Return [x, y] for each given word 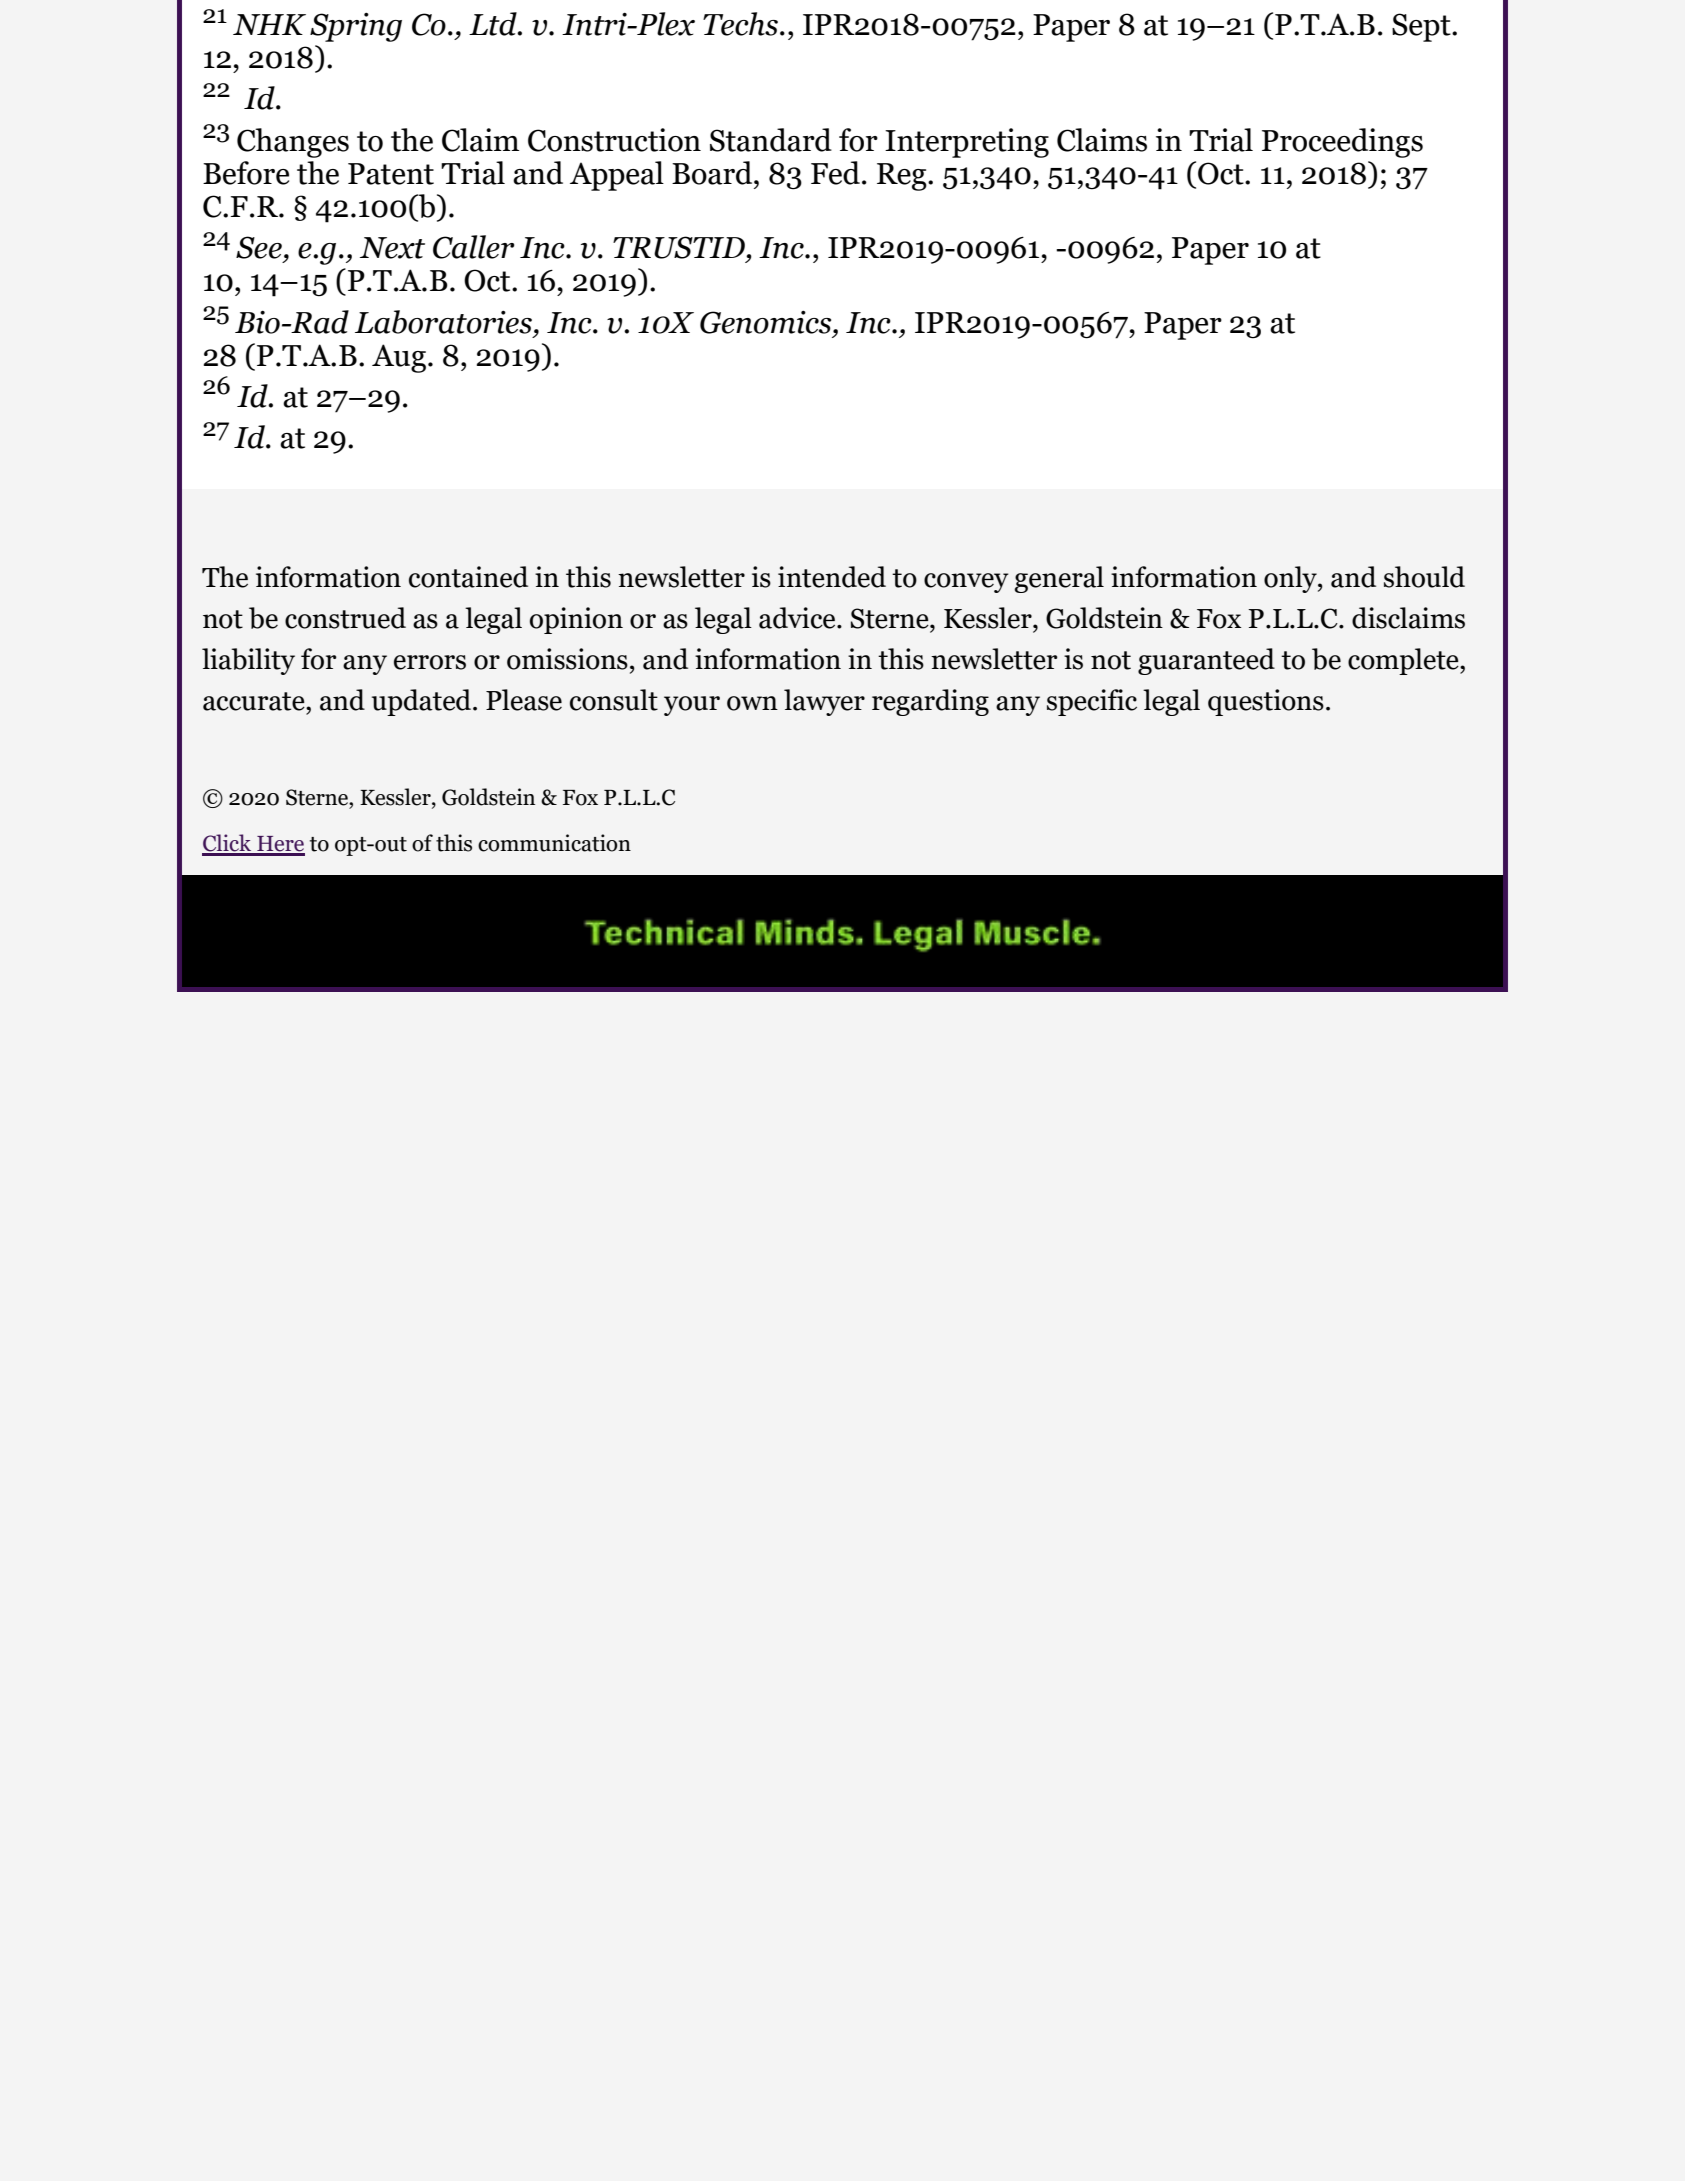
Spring [356, 27]
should [1424, 577]
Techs [740, 24]
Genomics [767, 322]
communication [554, 843]
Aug [399, 358]
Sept [1422, 27]
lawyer [824, 702]
